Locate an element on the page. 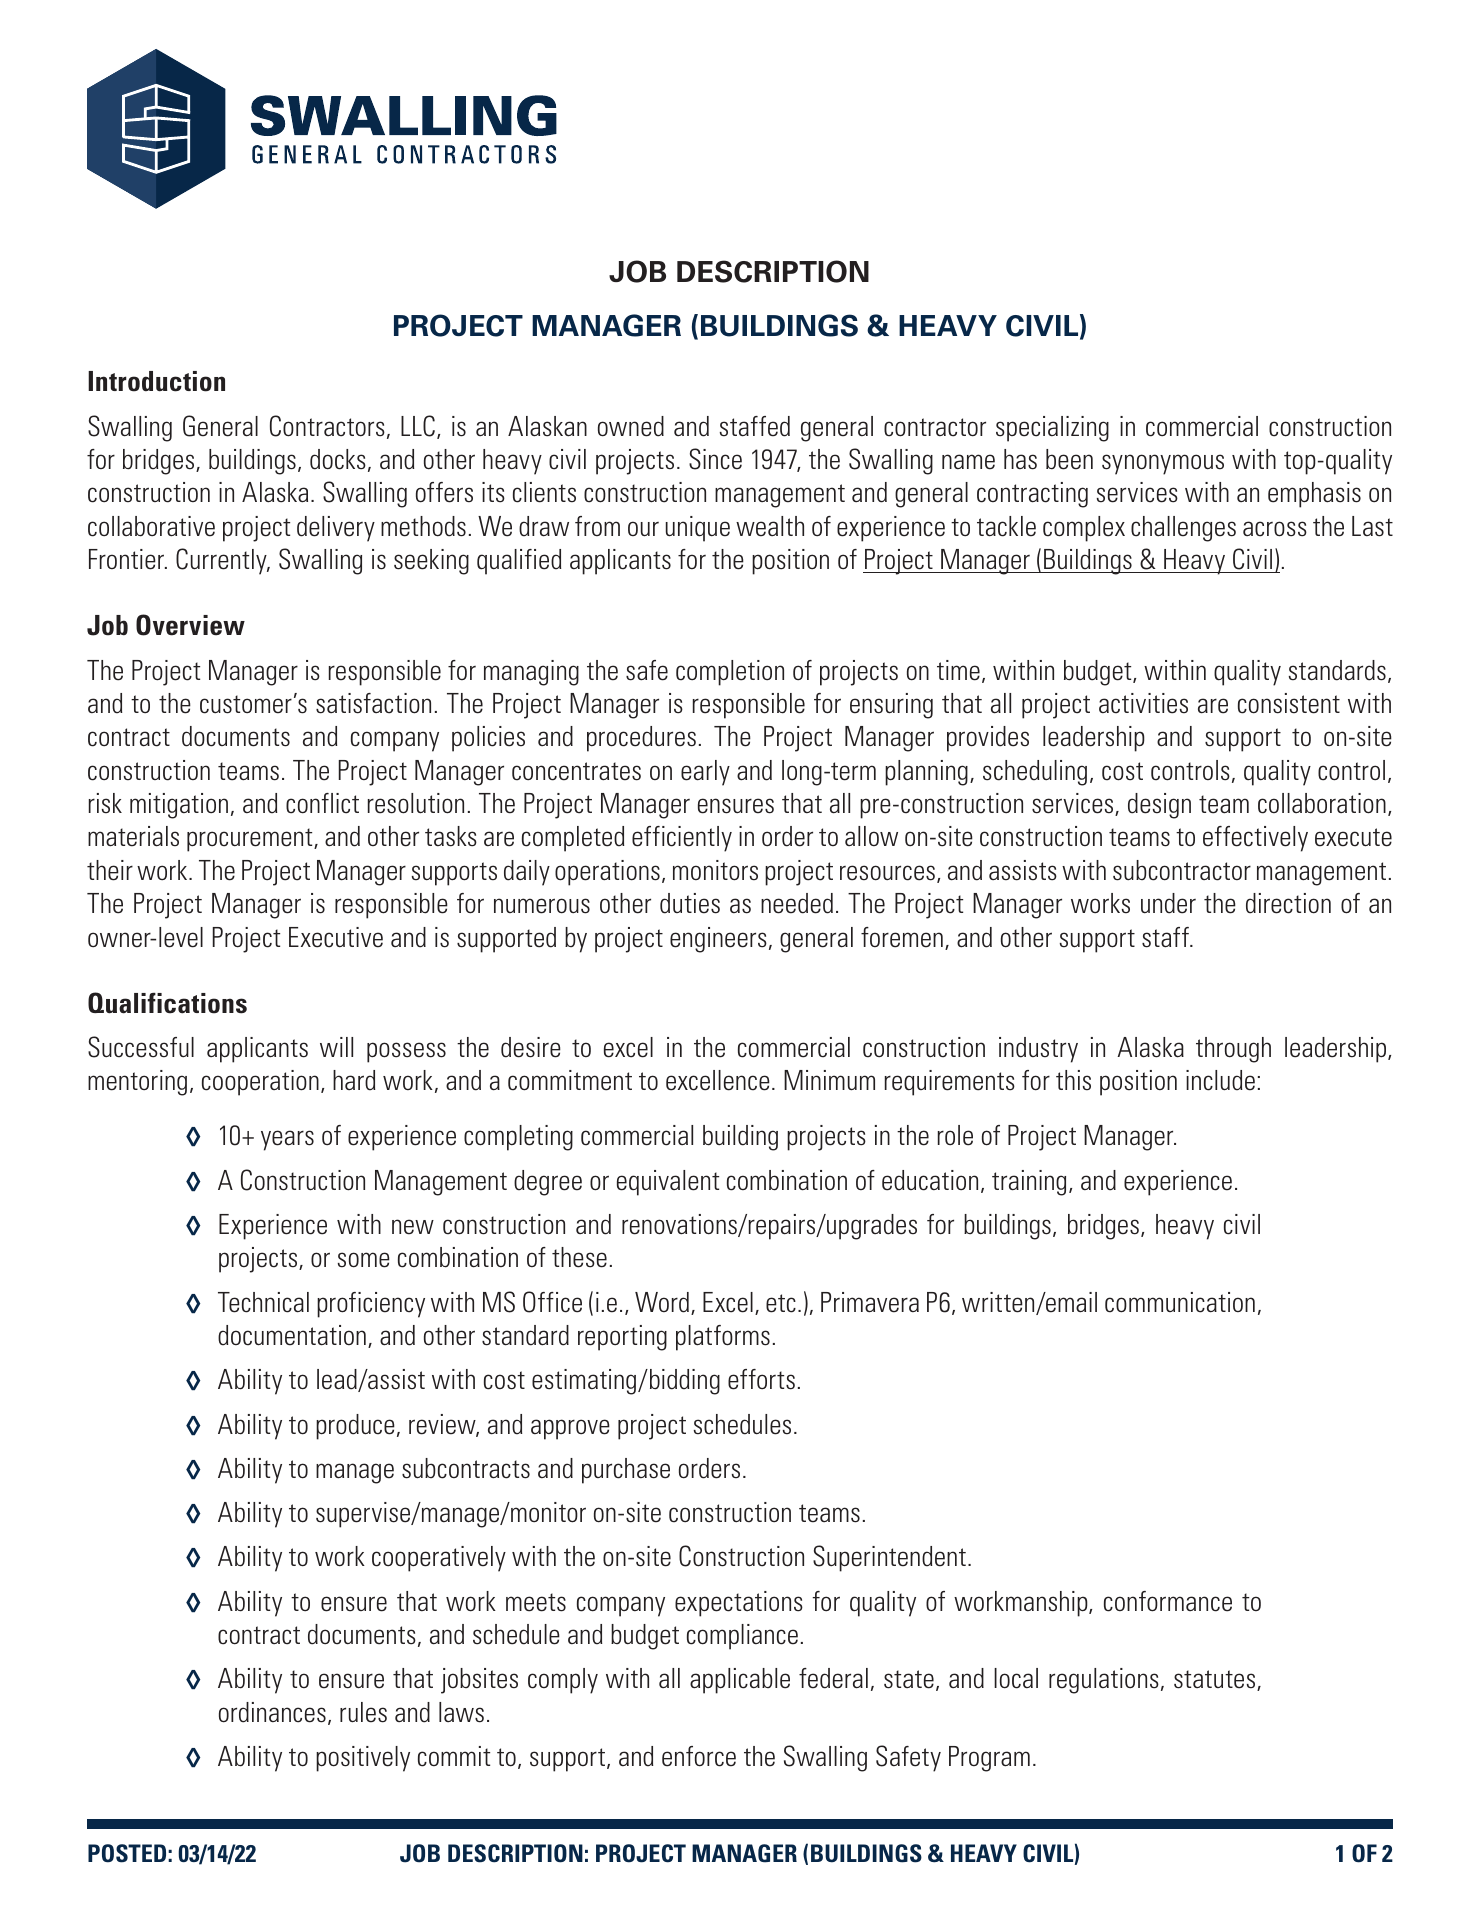  Minimum is located at coordinates (829, 1080).
